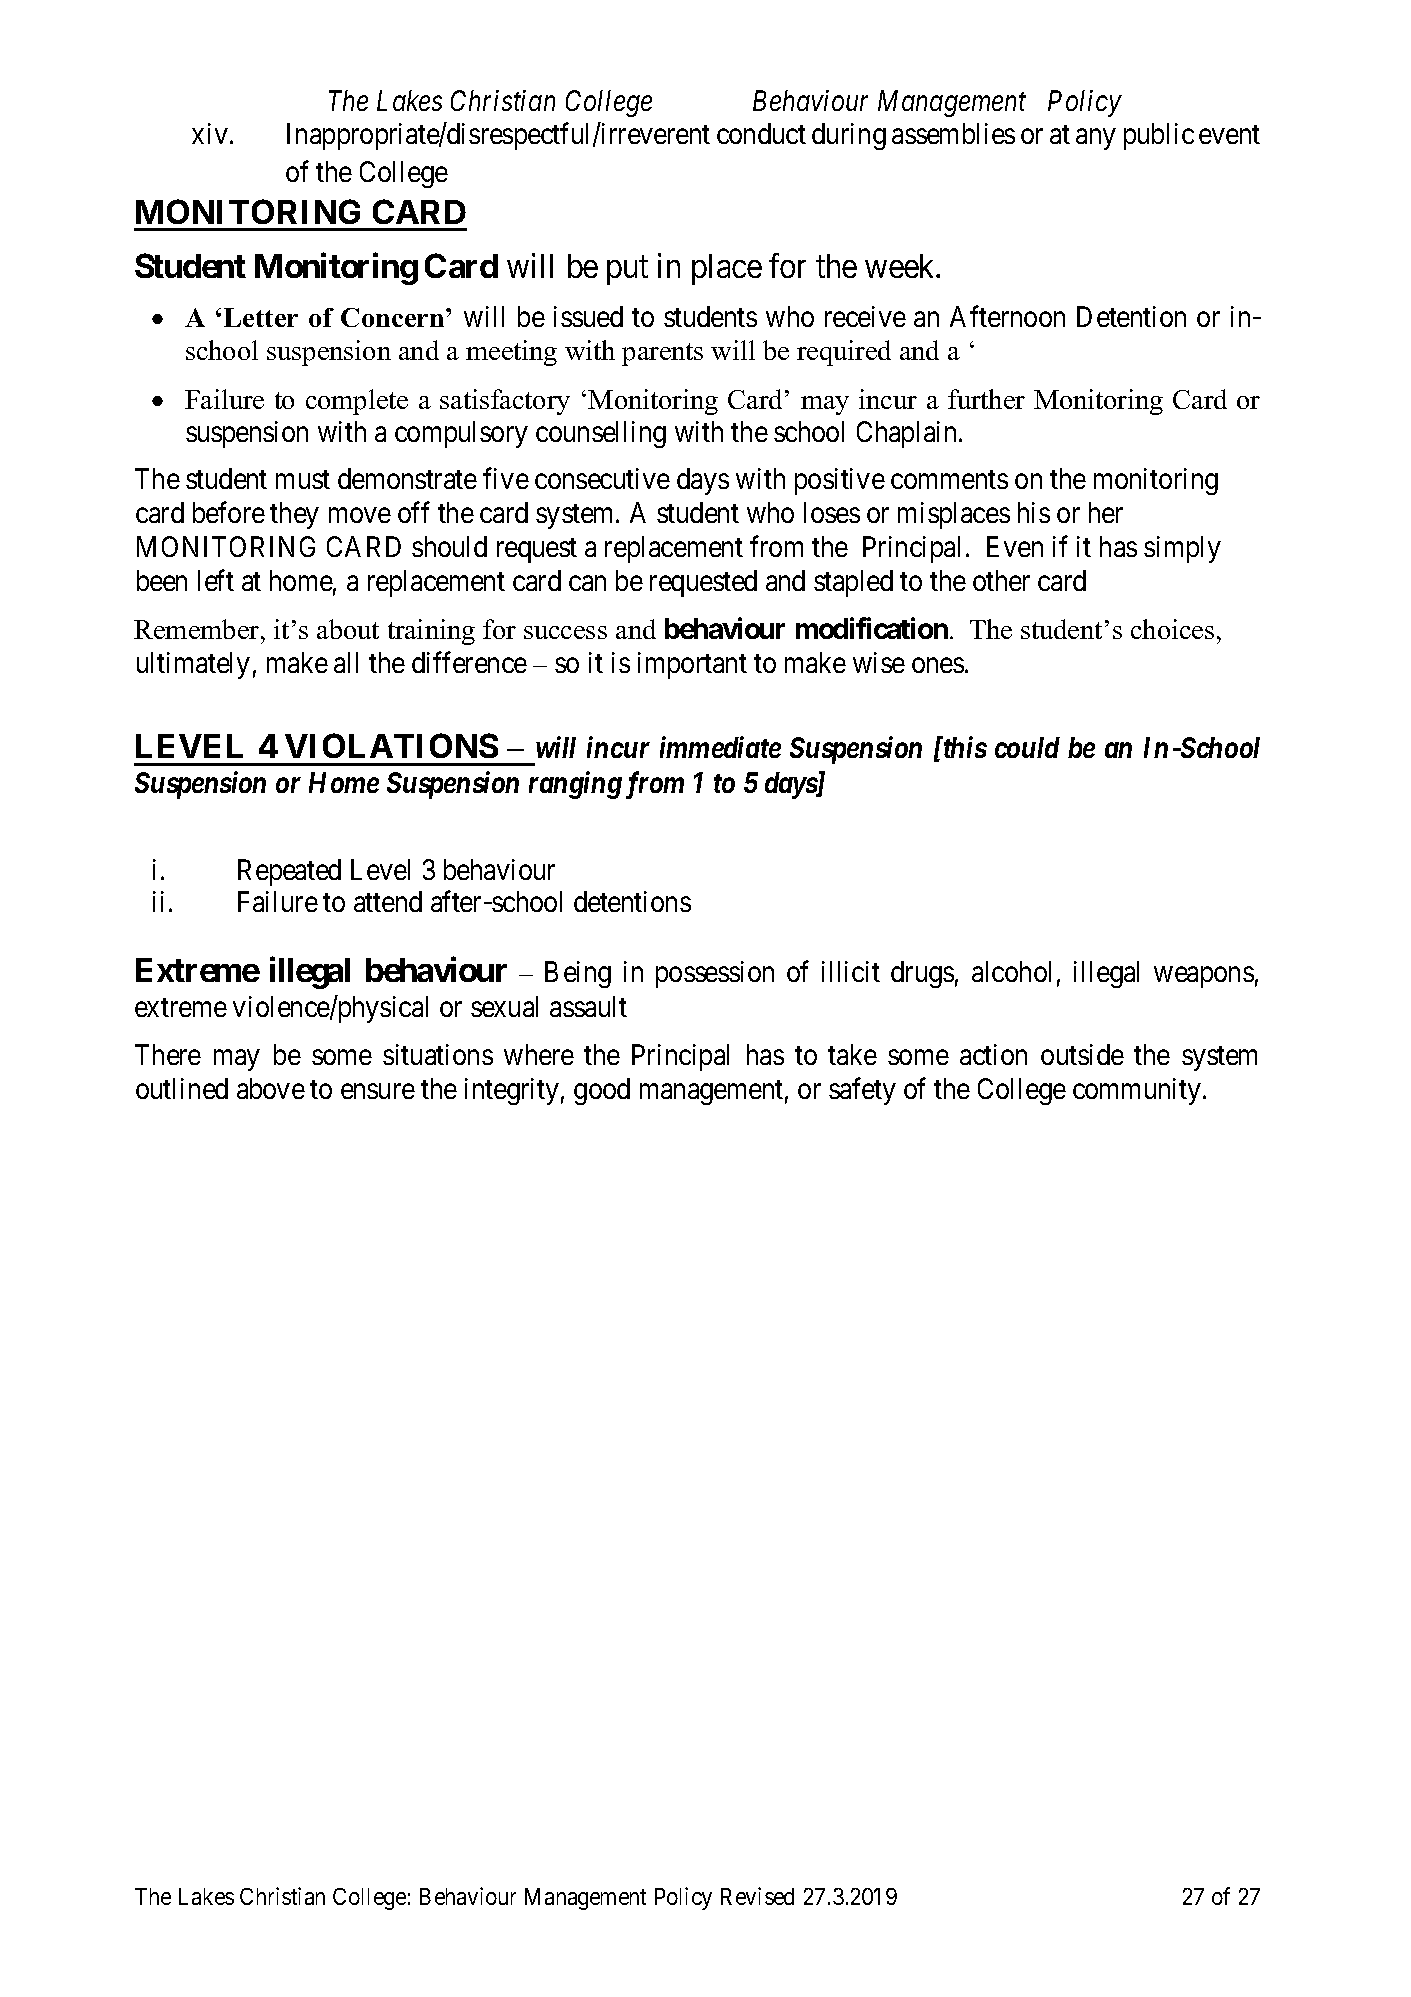 This image has width=1411, height=1997. What do you see at coordinates (627, 270) in the image?
I see `put` at bounding box center [627, 270].
